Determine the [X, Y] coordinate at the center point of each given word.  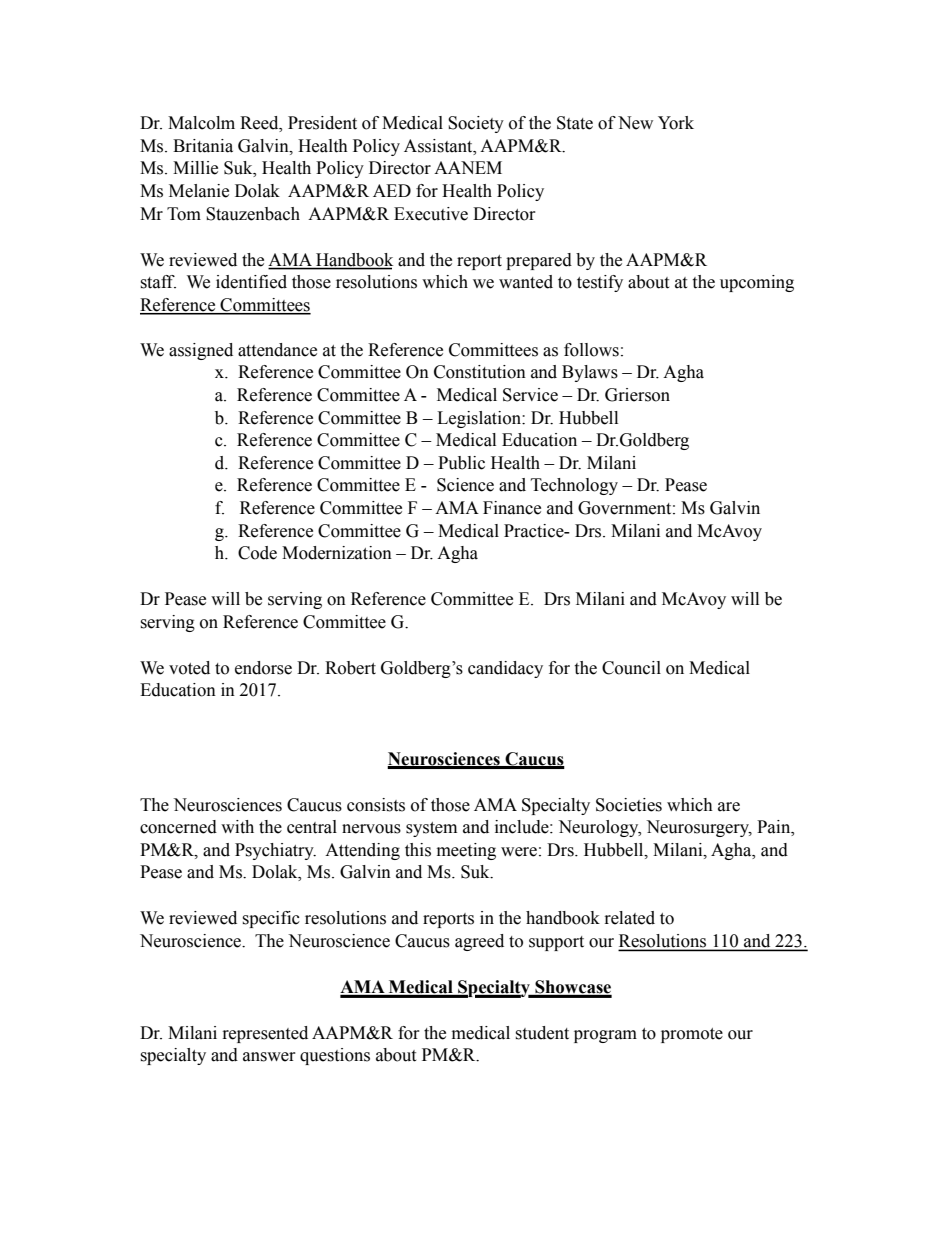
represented [265, 1034]
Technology [574, 486]
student [542, 1033]
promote [692, 1035]
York [676, 123]
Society [476, 124]
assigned [201, 351]
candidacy [505, 669]
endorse [263, 668]
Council [631, 668]
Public [461, 463]
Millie [195, 168]
